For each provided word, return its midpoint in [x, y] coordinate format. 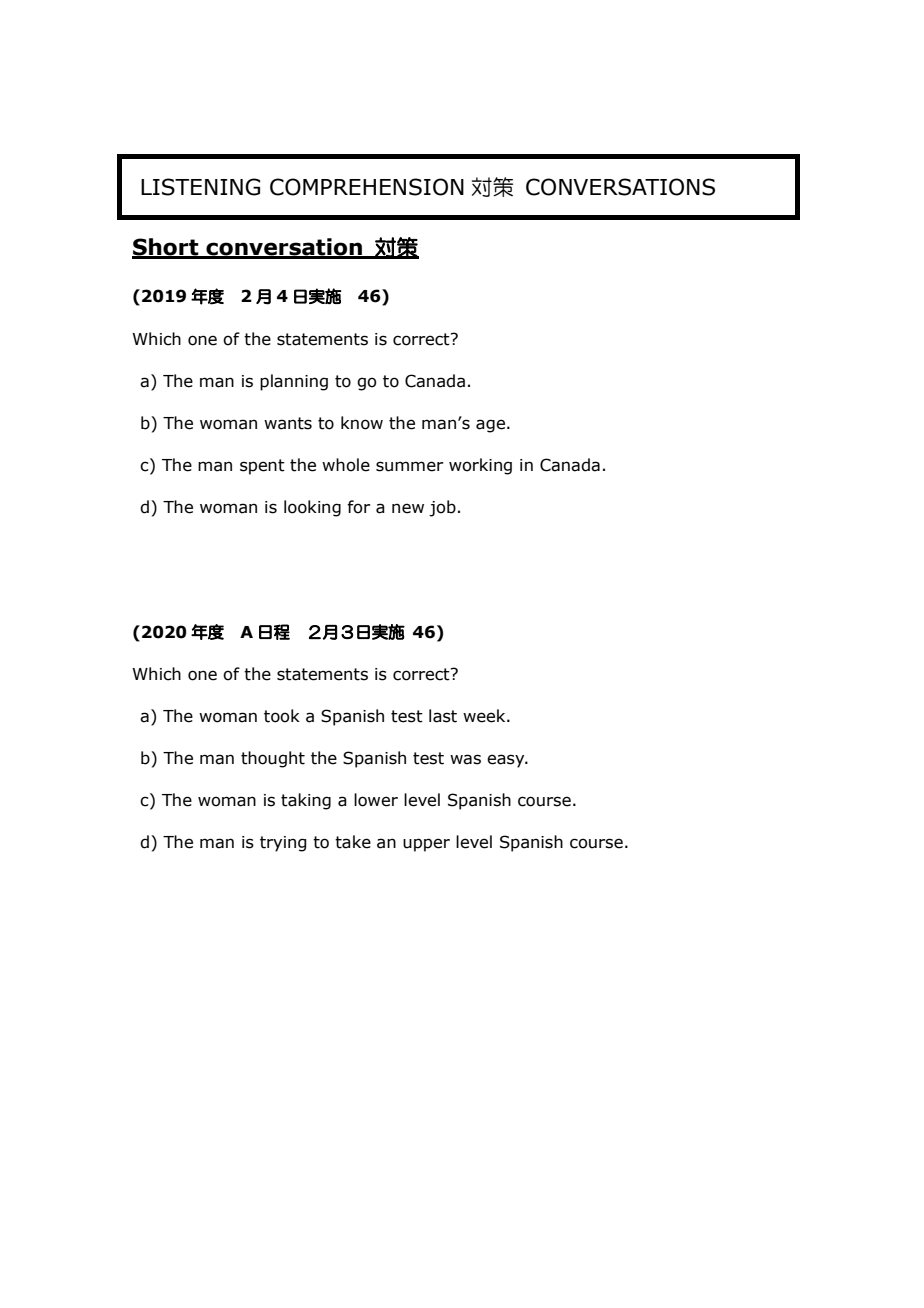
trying [283, 844]
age [490, 426]
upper [426, 845]
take [353, 842]
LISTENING [200, 187]
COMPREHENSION [367, 187]
